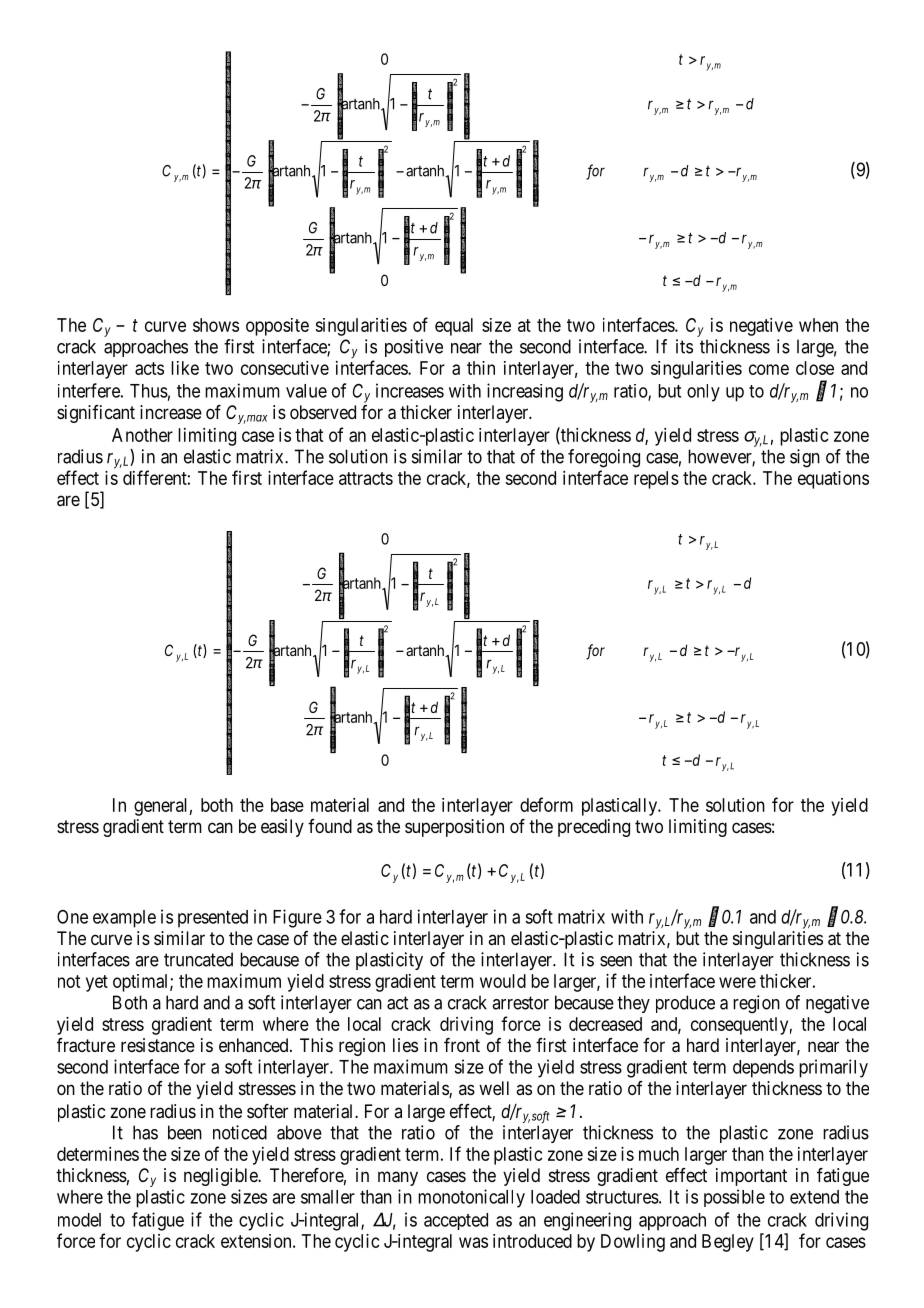 This screenshot has width=924, height=1308. What do you see at coordinates (737, 982) in the screenshot?
I see `were` at bounding box center [737, 982].
